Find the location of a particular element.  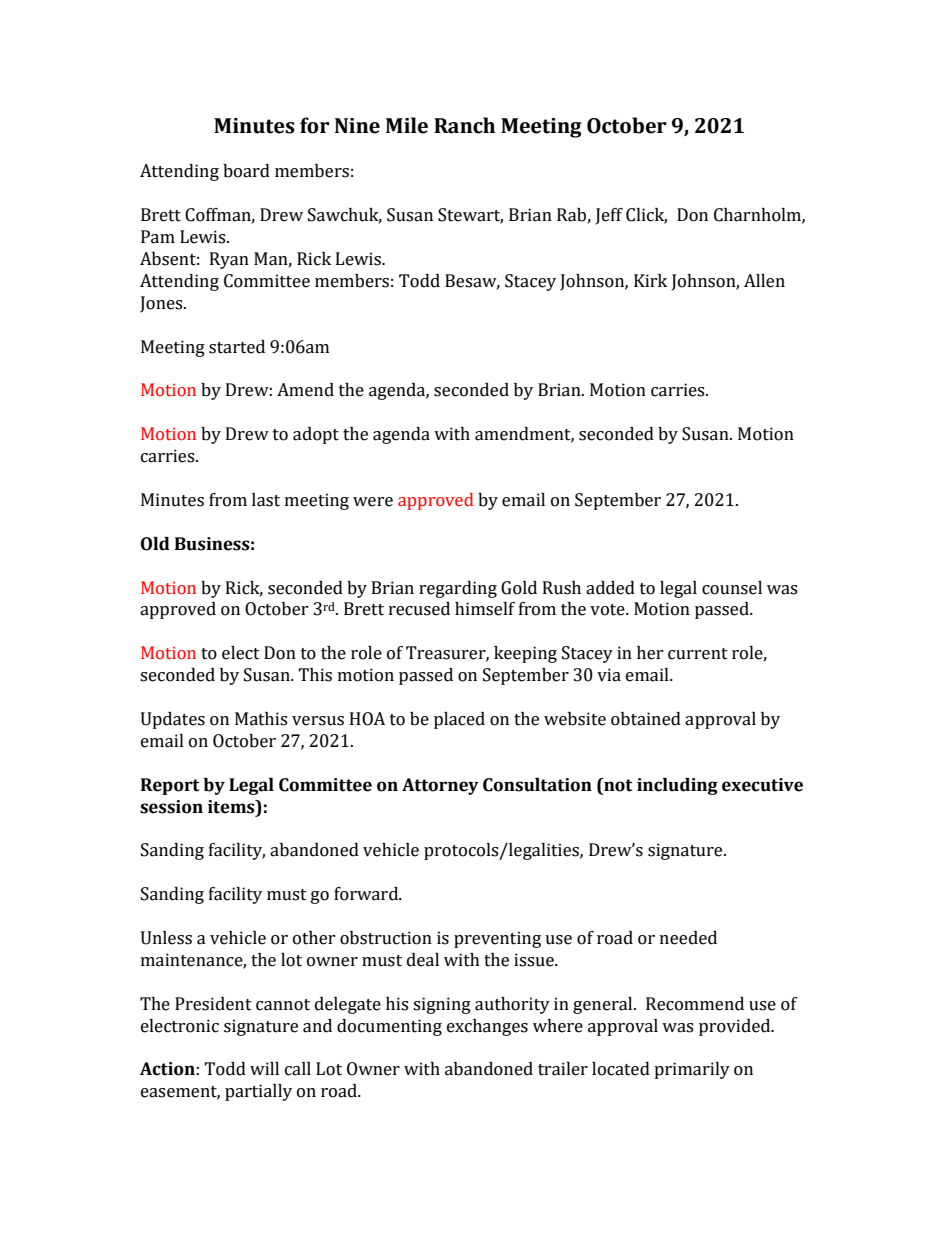

adopt is located at coordinates (316, 435).
